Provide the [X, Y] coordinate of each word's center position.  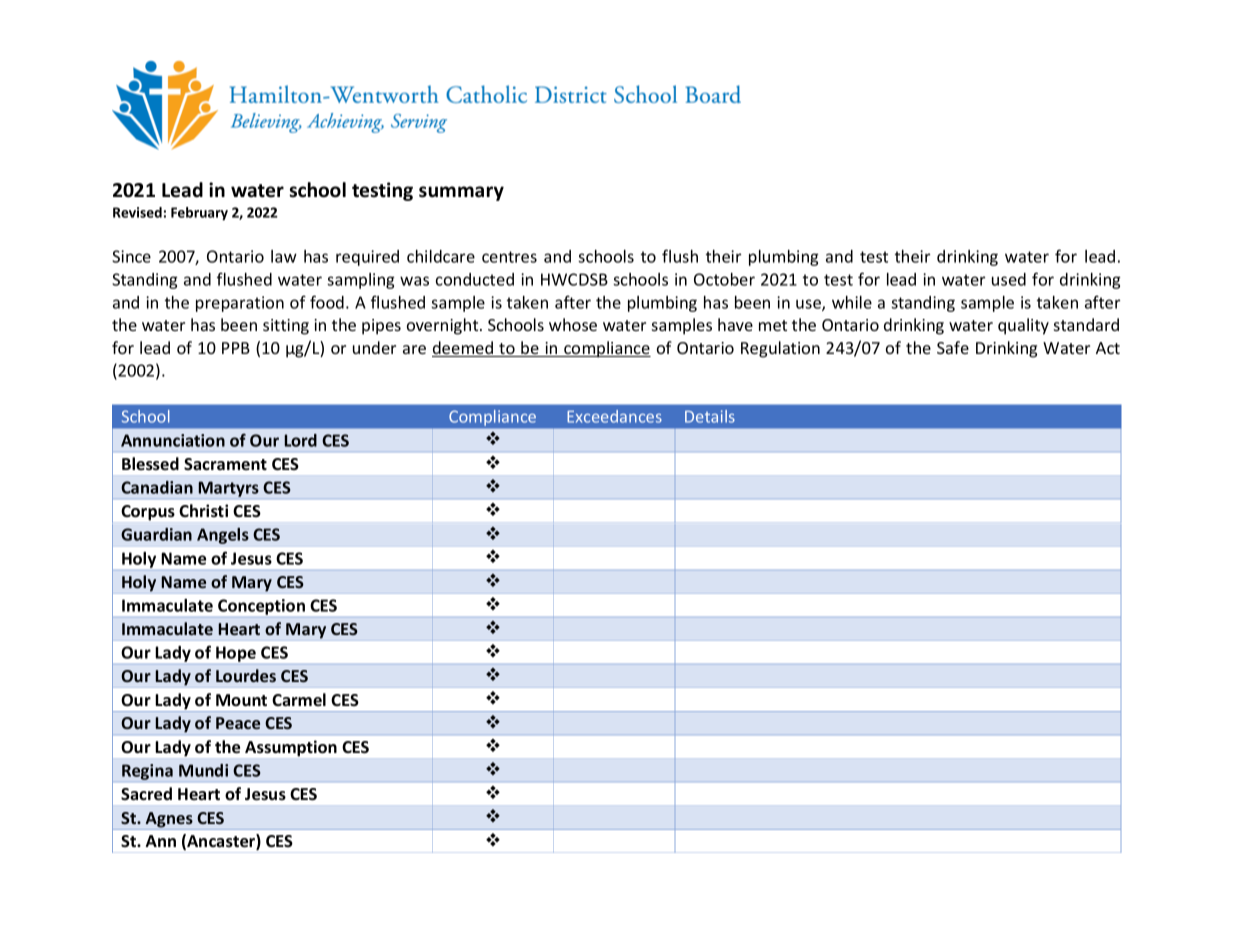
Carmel [299, 700]
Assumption [291, 748]
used [1009, 279]
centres [509, 257]
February [199, 214]
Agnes [169, 821]
